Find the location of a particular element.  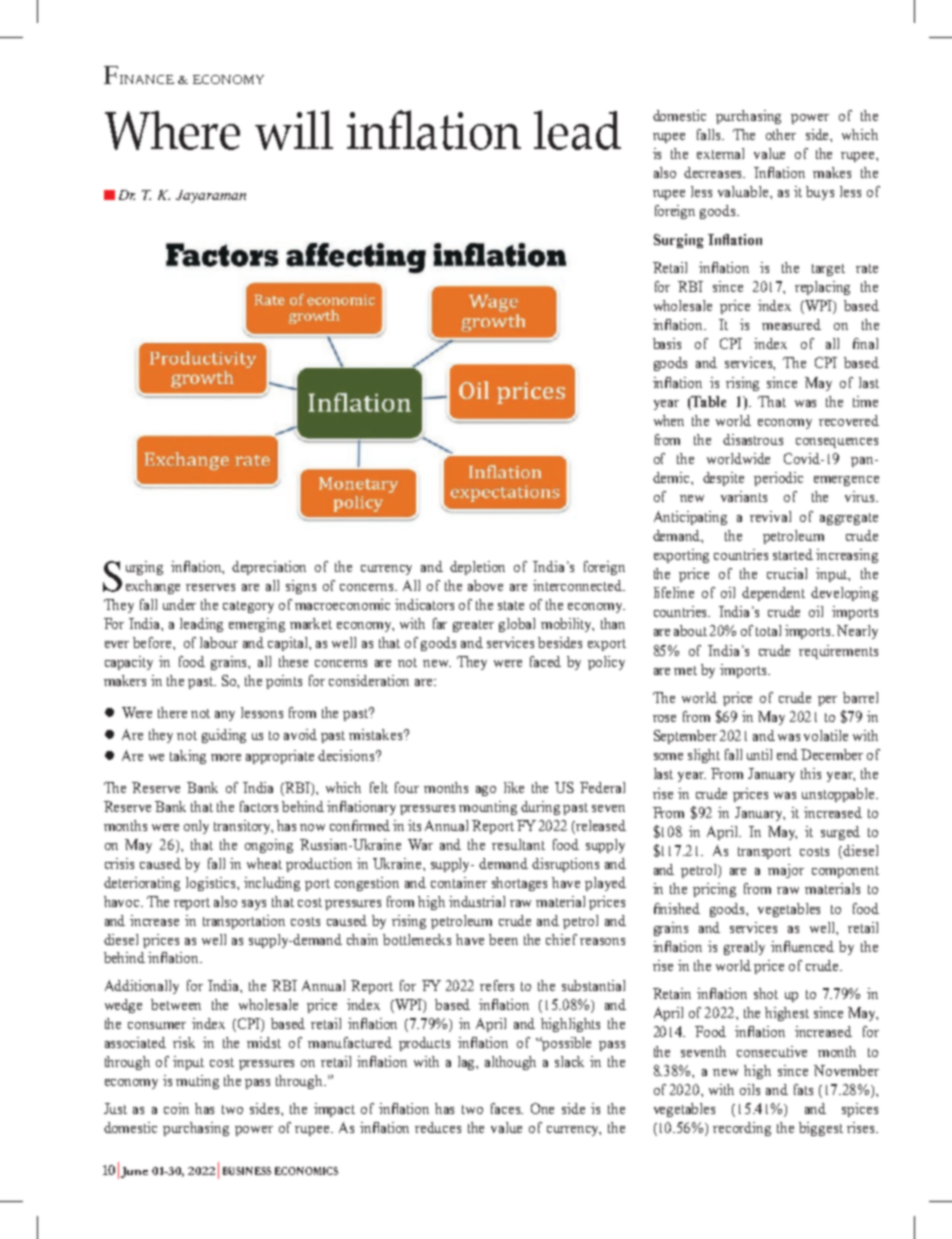

Where is located at coordinates (172, 130).
